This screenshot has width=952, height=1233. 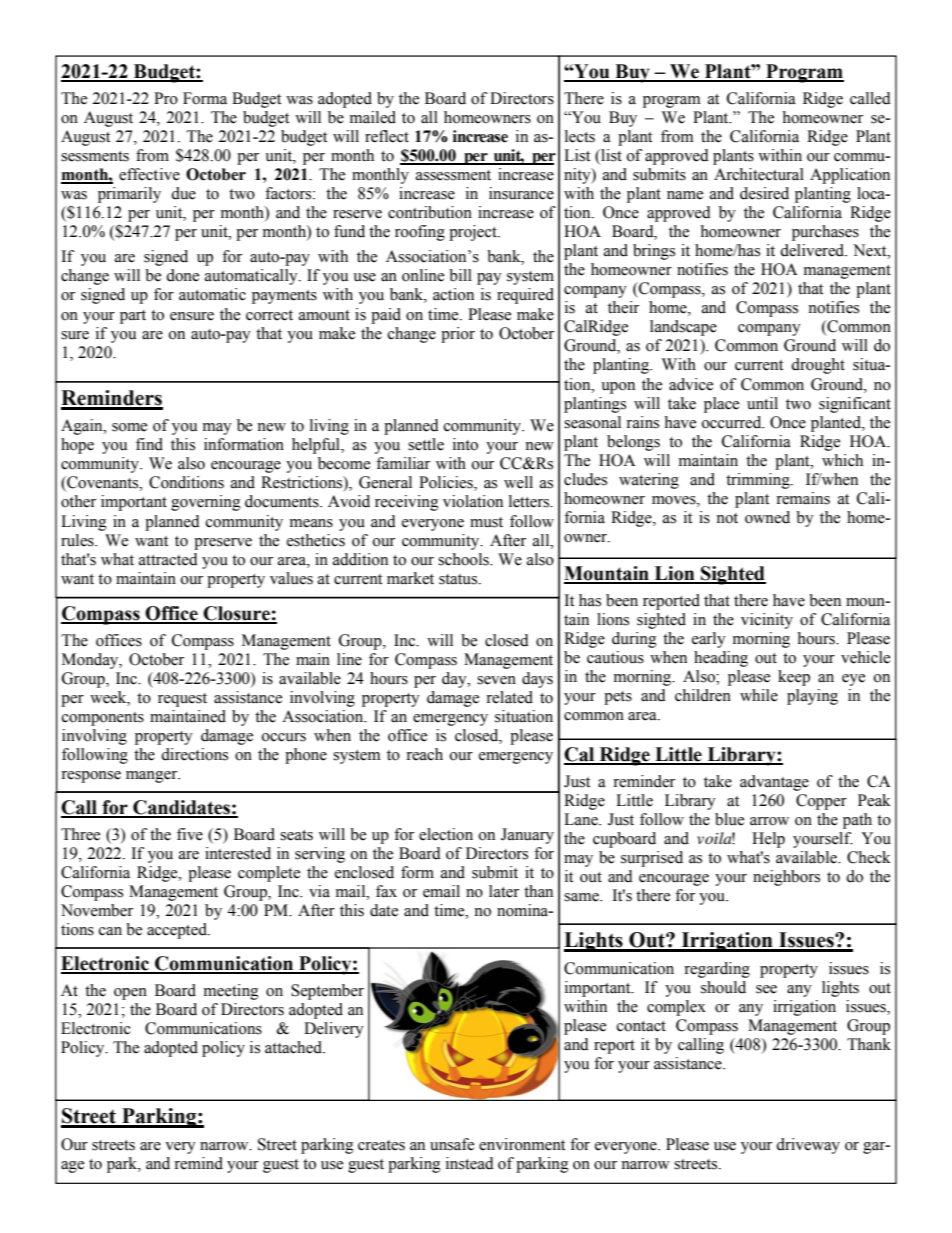 I want to click on driveway, so click(x=808, y=1146).
